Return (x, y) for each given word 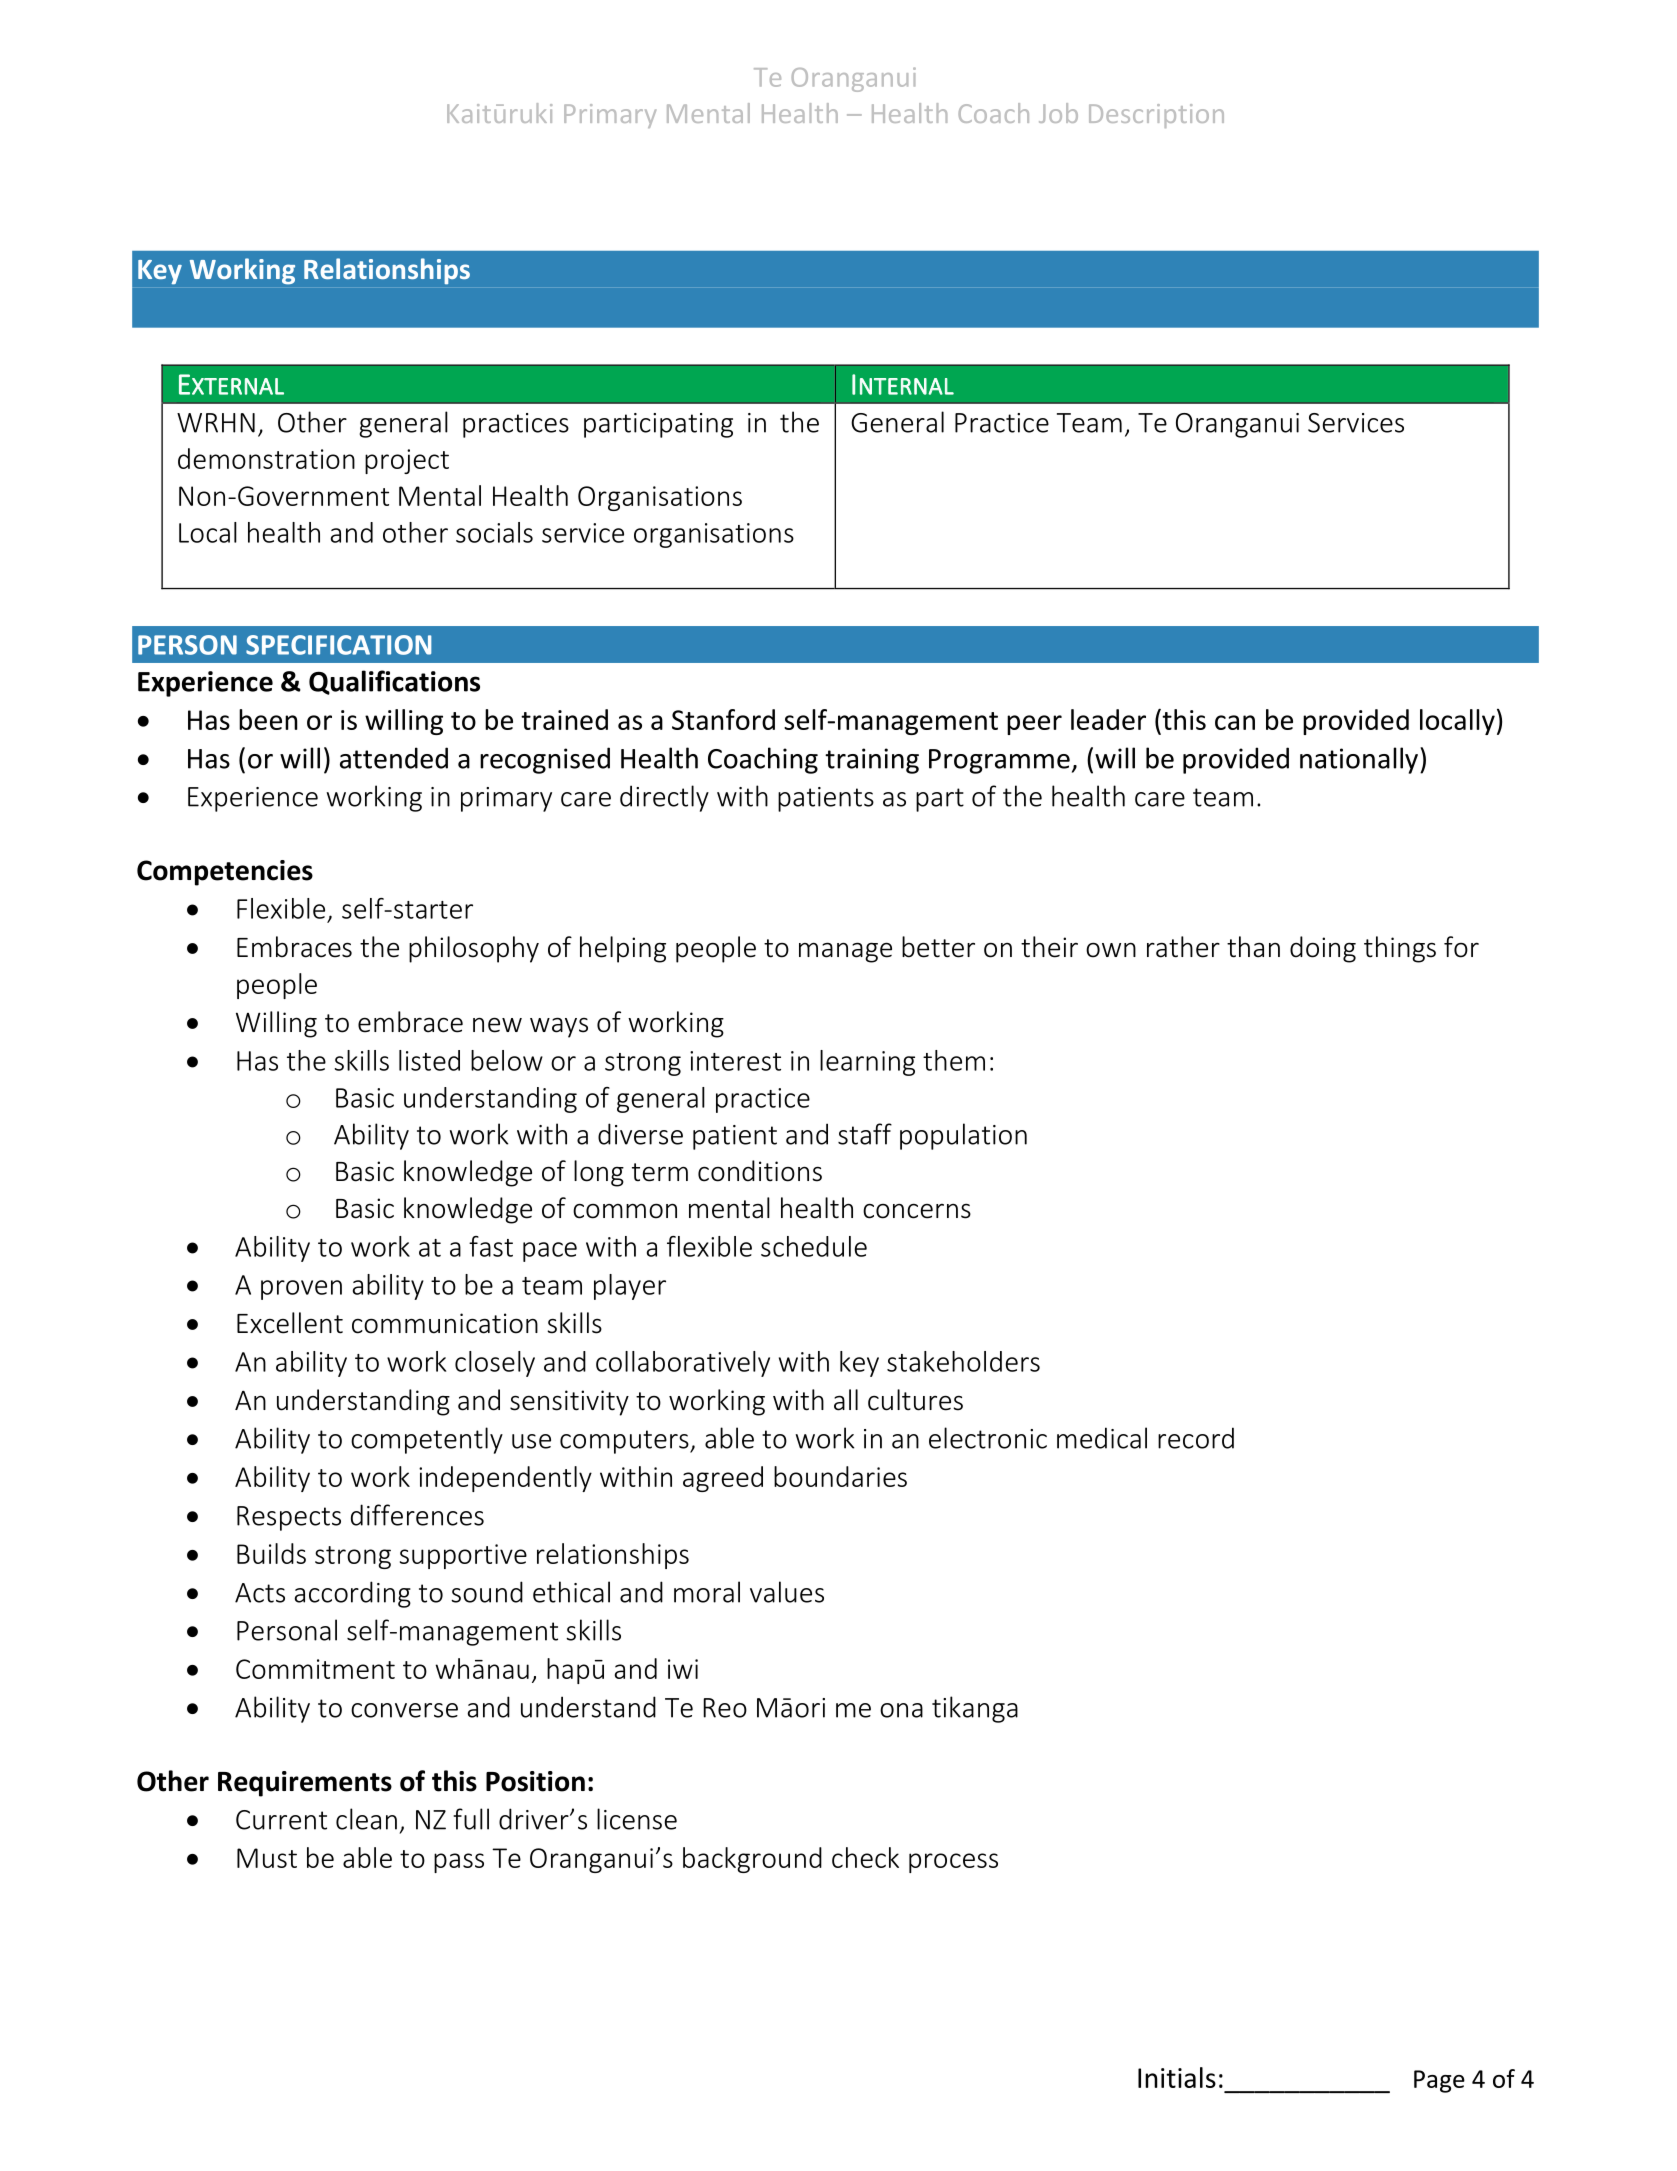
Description (1156, 116)
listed (429, 1060)
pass (459, 1863)
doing (1323, 949)
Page (1439, 2081)
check (865, 1857)
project (407, 461)
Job (1058, 113)
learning (867, 1063)
